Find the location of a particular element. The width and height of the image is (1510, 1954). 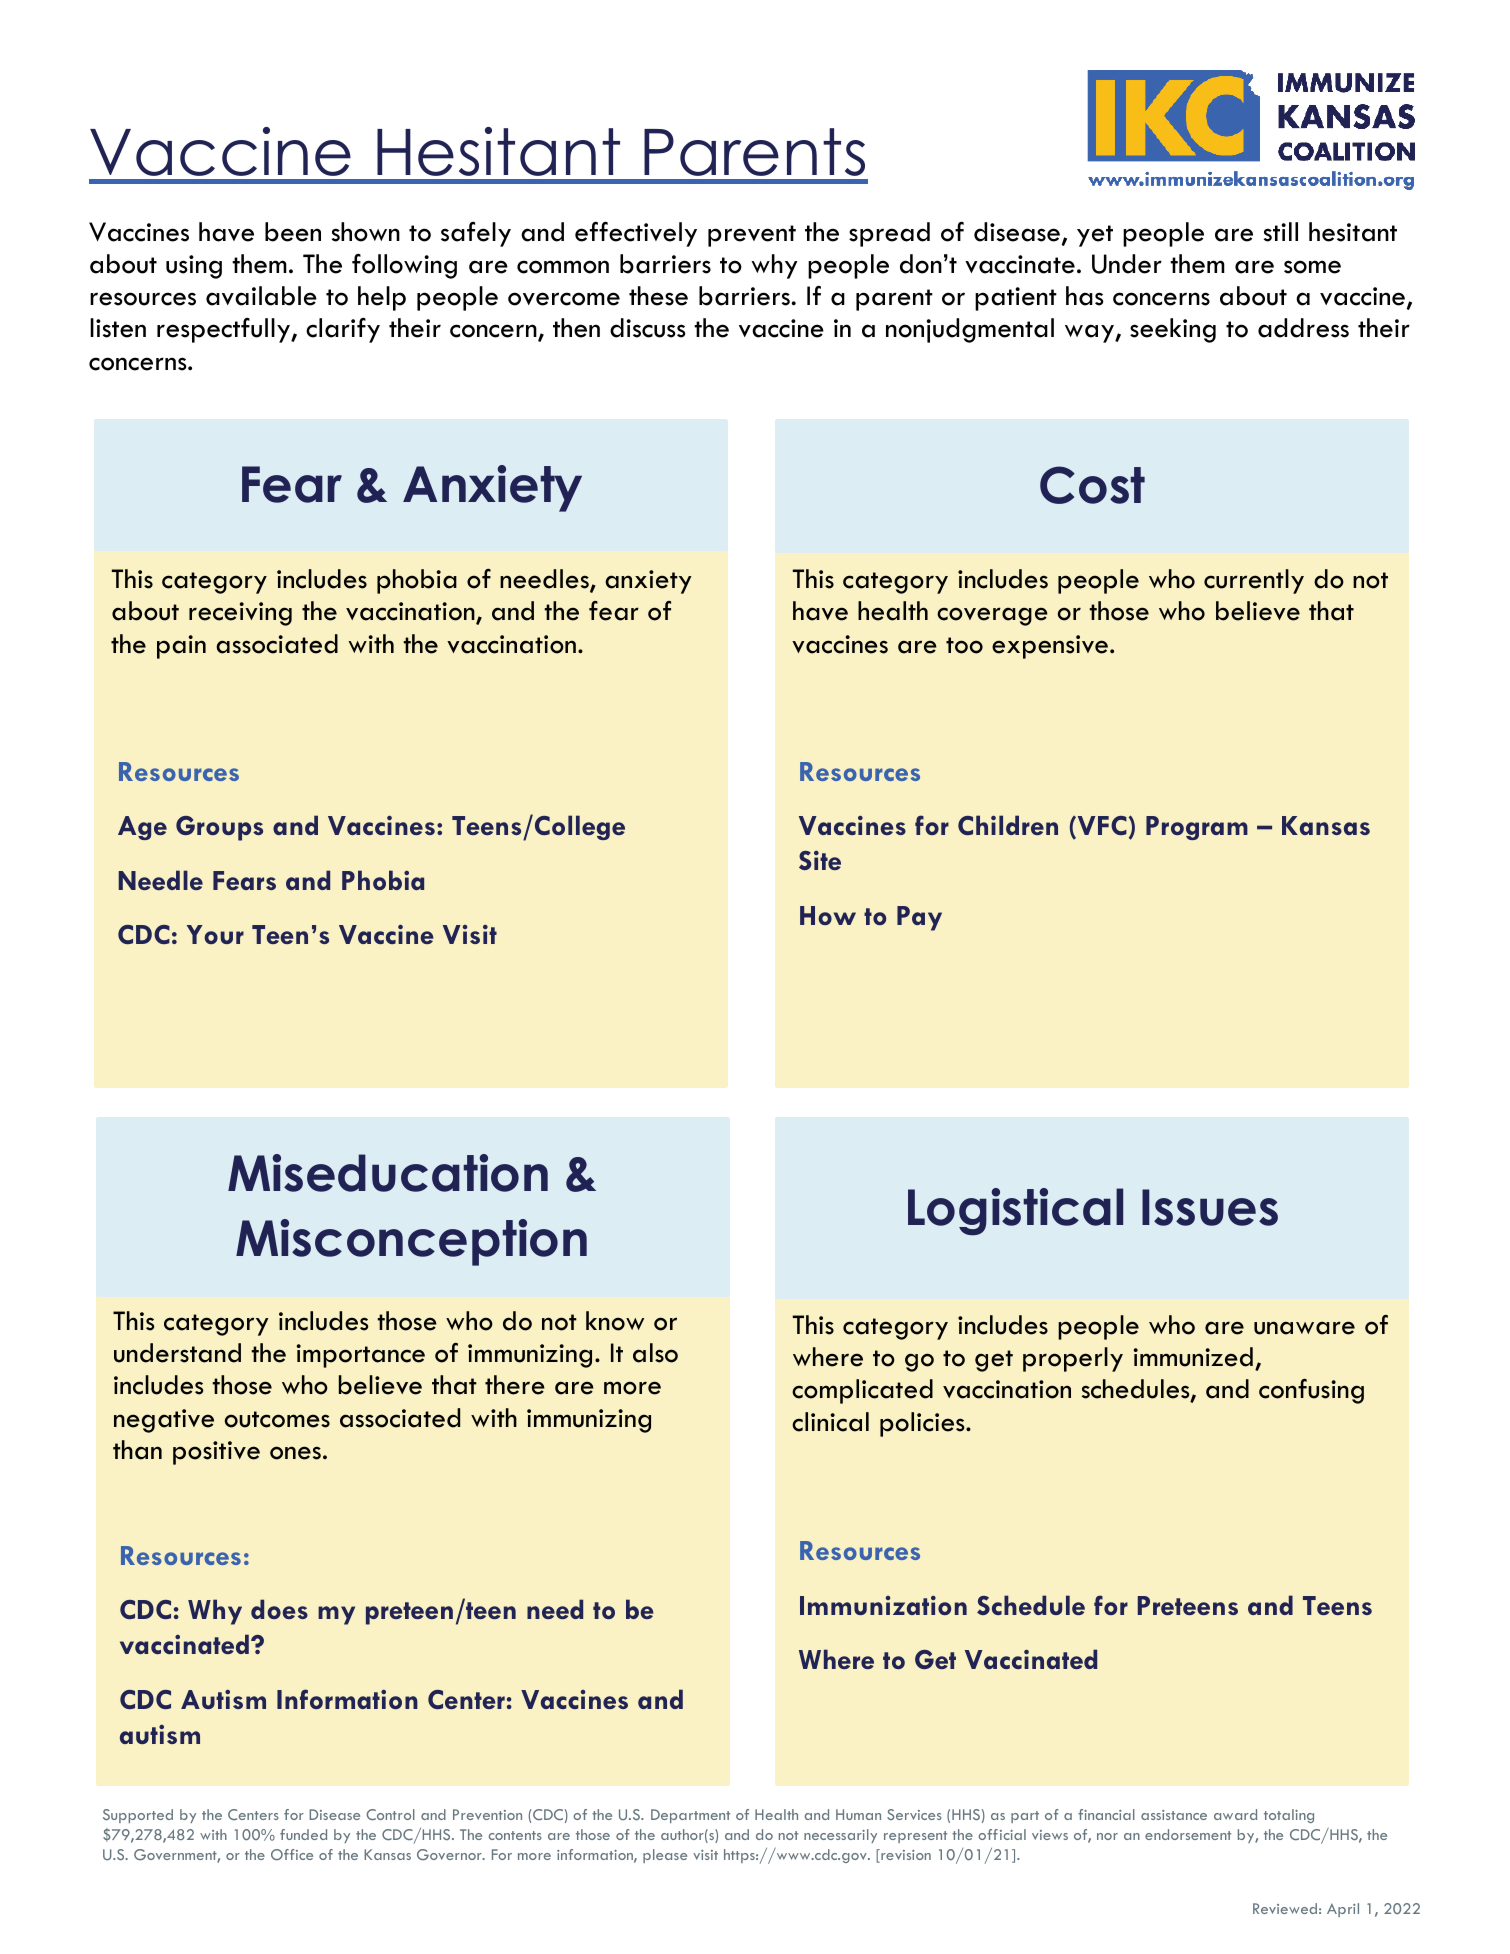

too is located at coordinates (964, 645).
